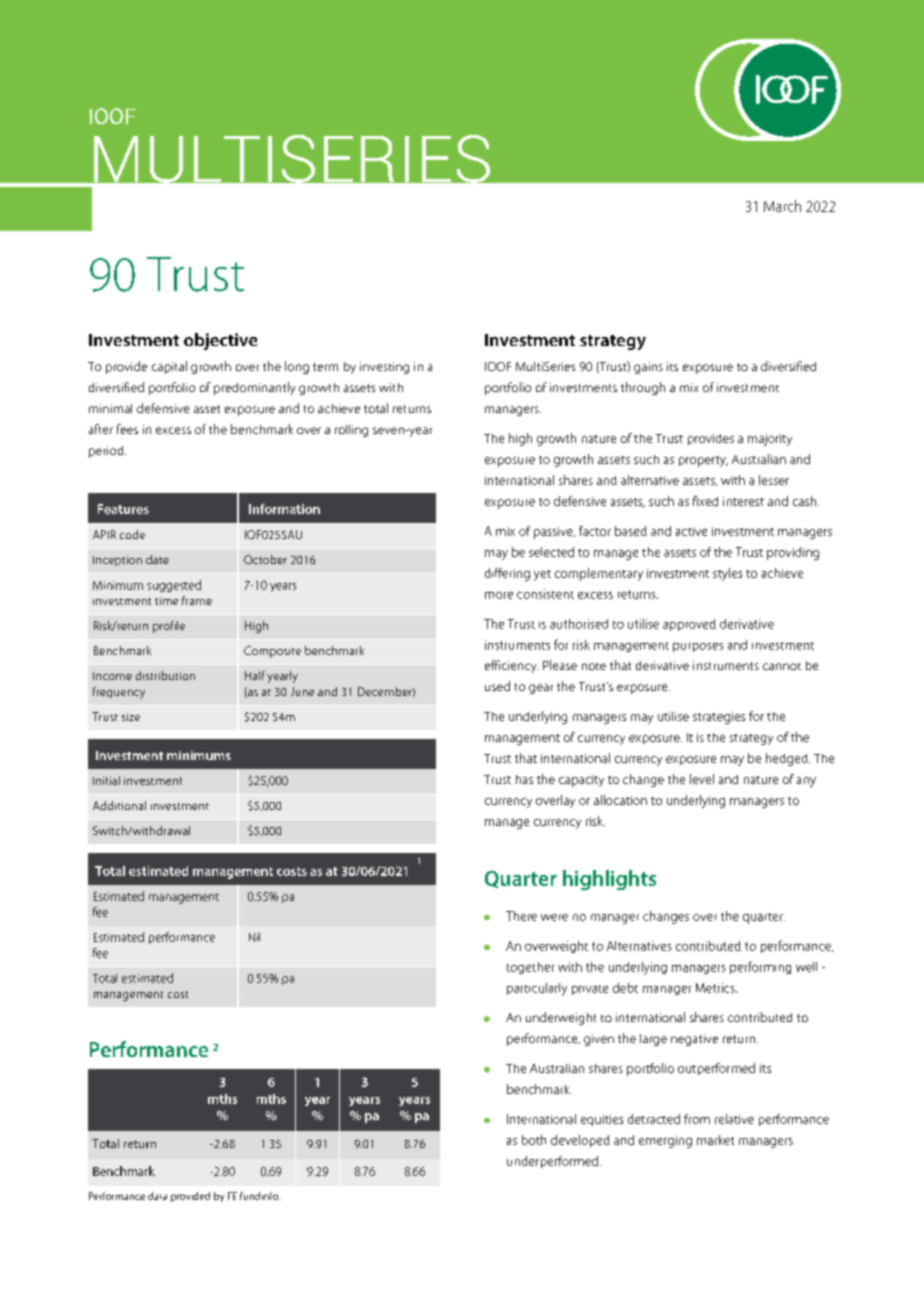  I want to click on March, so click(782, 206).
